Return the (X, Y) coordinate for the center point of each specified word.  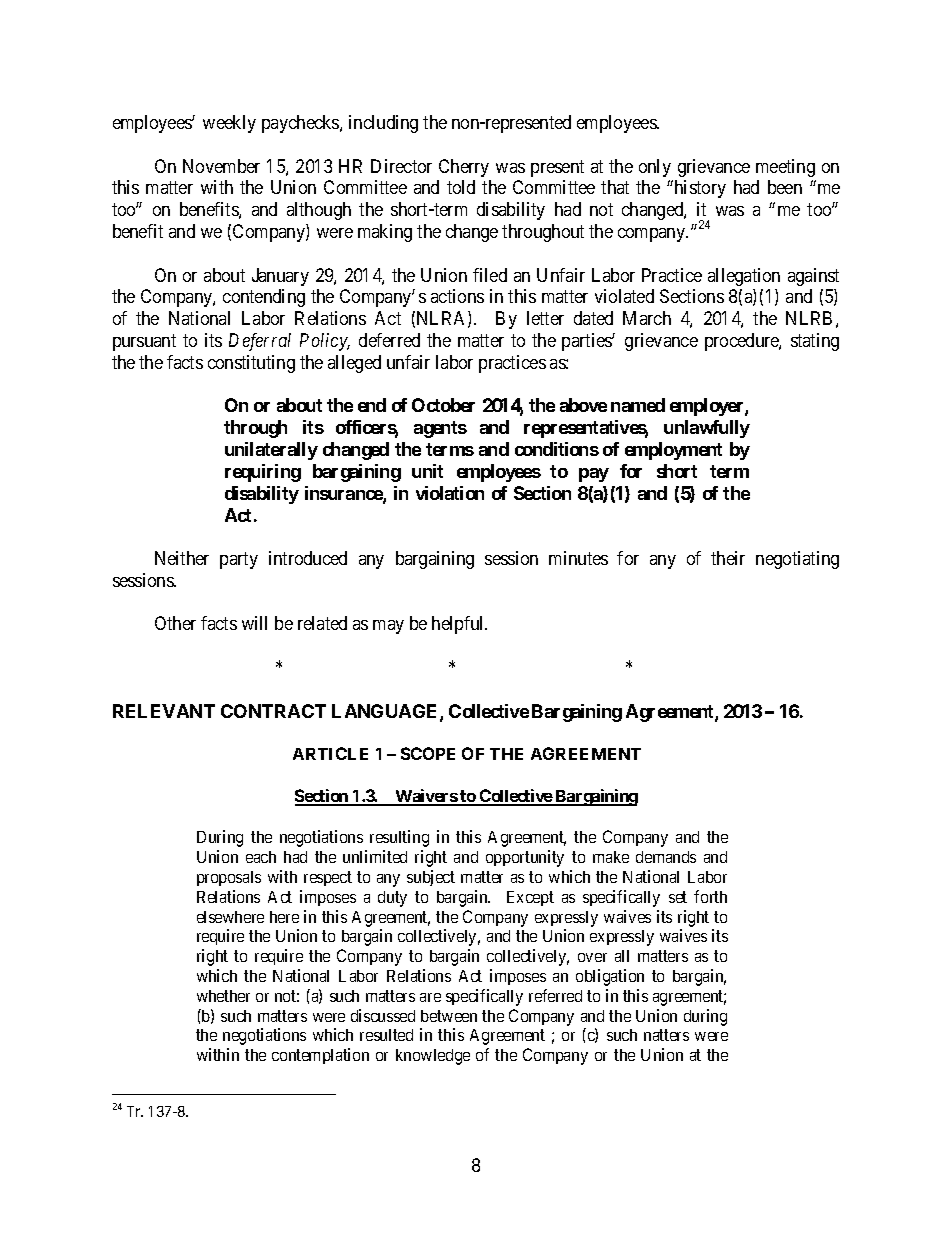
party (239, 560)
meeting (785, 168)
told (461, 187)
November (221, 166)
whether (223, 996)
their (728, 558)
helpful (459, 625)
